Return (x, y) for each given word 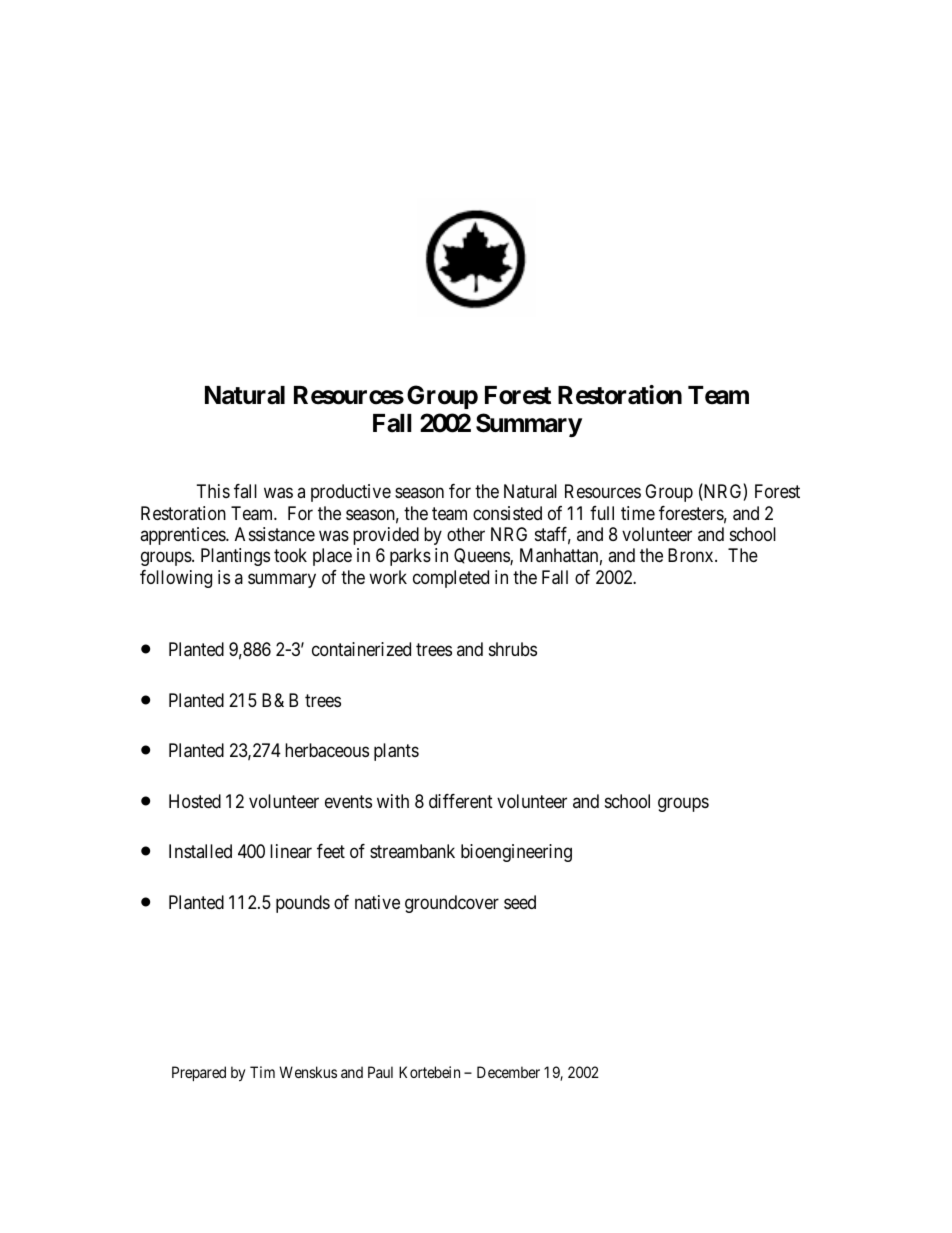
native (377, 902)
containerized (361, 649)
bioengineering (516, 853)
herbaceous (327, 750)
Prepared (199, 1073)
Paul (380, 1072)
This (213, 491)
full (602, 513)
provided (386, 536)
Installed (200, 851)
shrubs (513, 649)
